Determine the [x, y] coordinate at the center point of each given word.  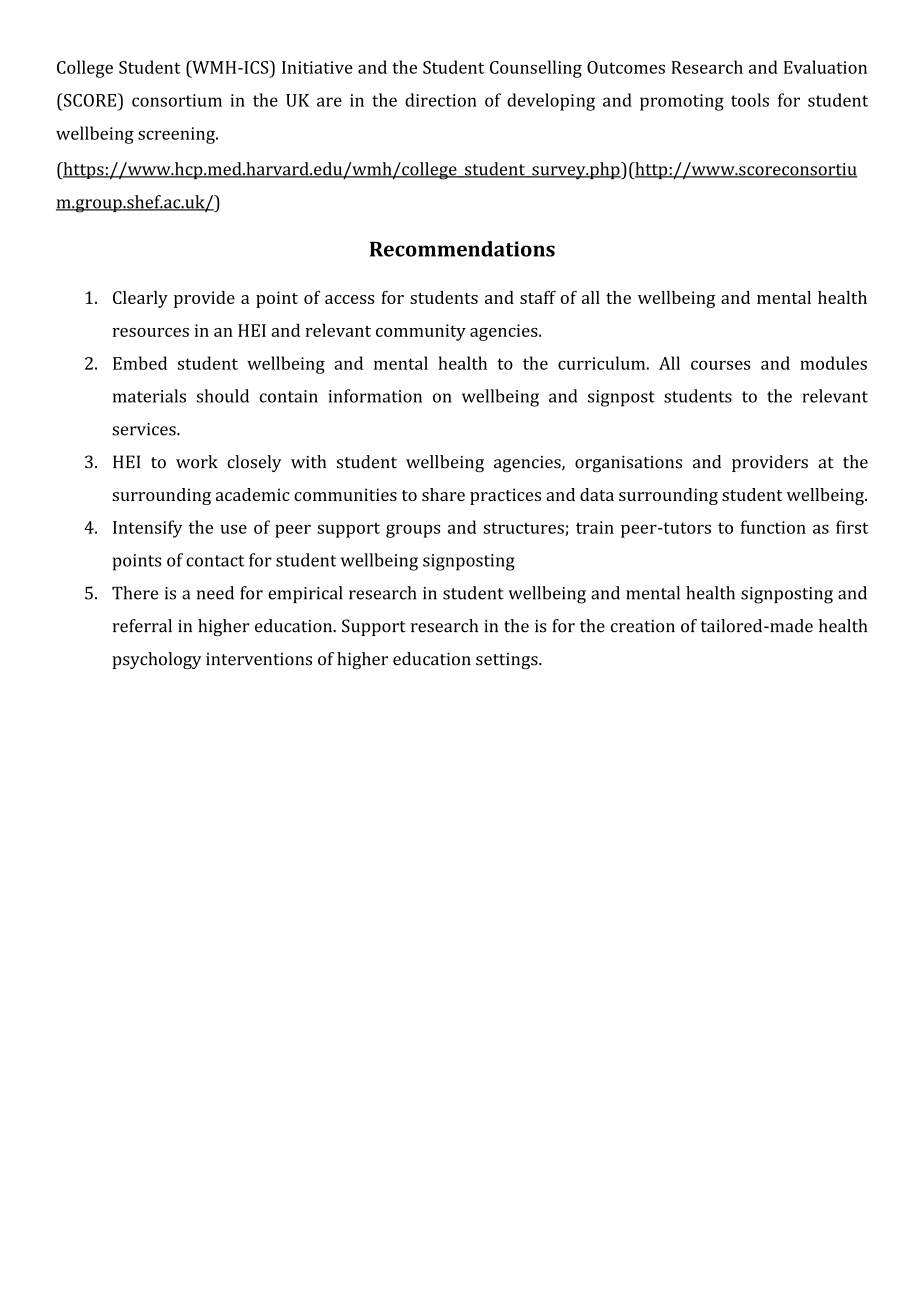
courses [720, 365]
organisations [628, 464]
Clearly [140, 299]
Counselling [536, 69]
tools [750, 100]
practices [505, 496]
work [197, 462]
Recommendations [462, 249]
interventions [259, 659]
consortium [177, 100]
